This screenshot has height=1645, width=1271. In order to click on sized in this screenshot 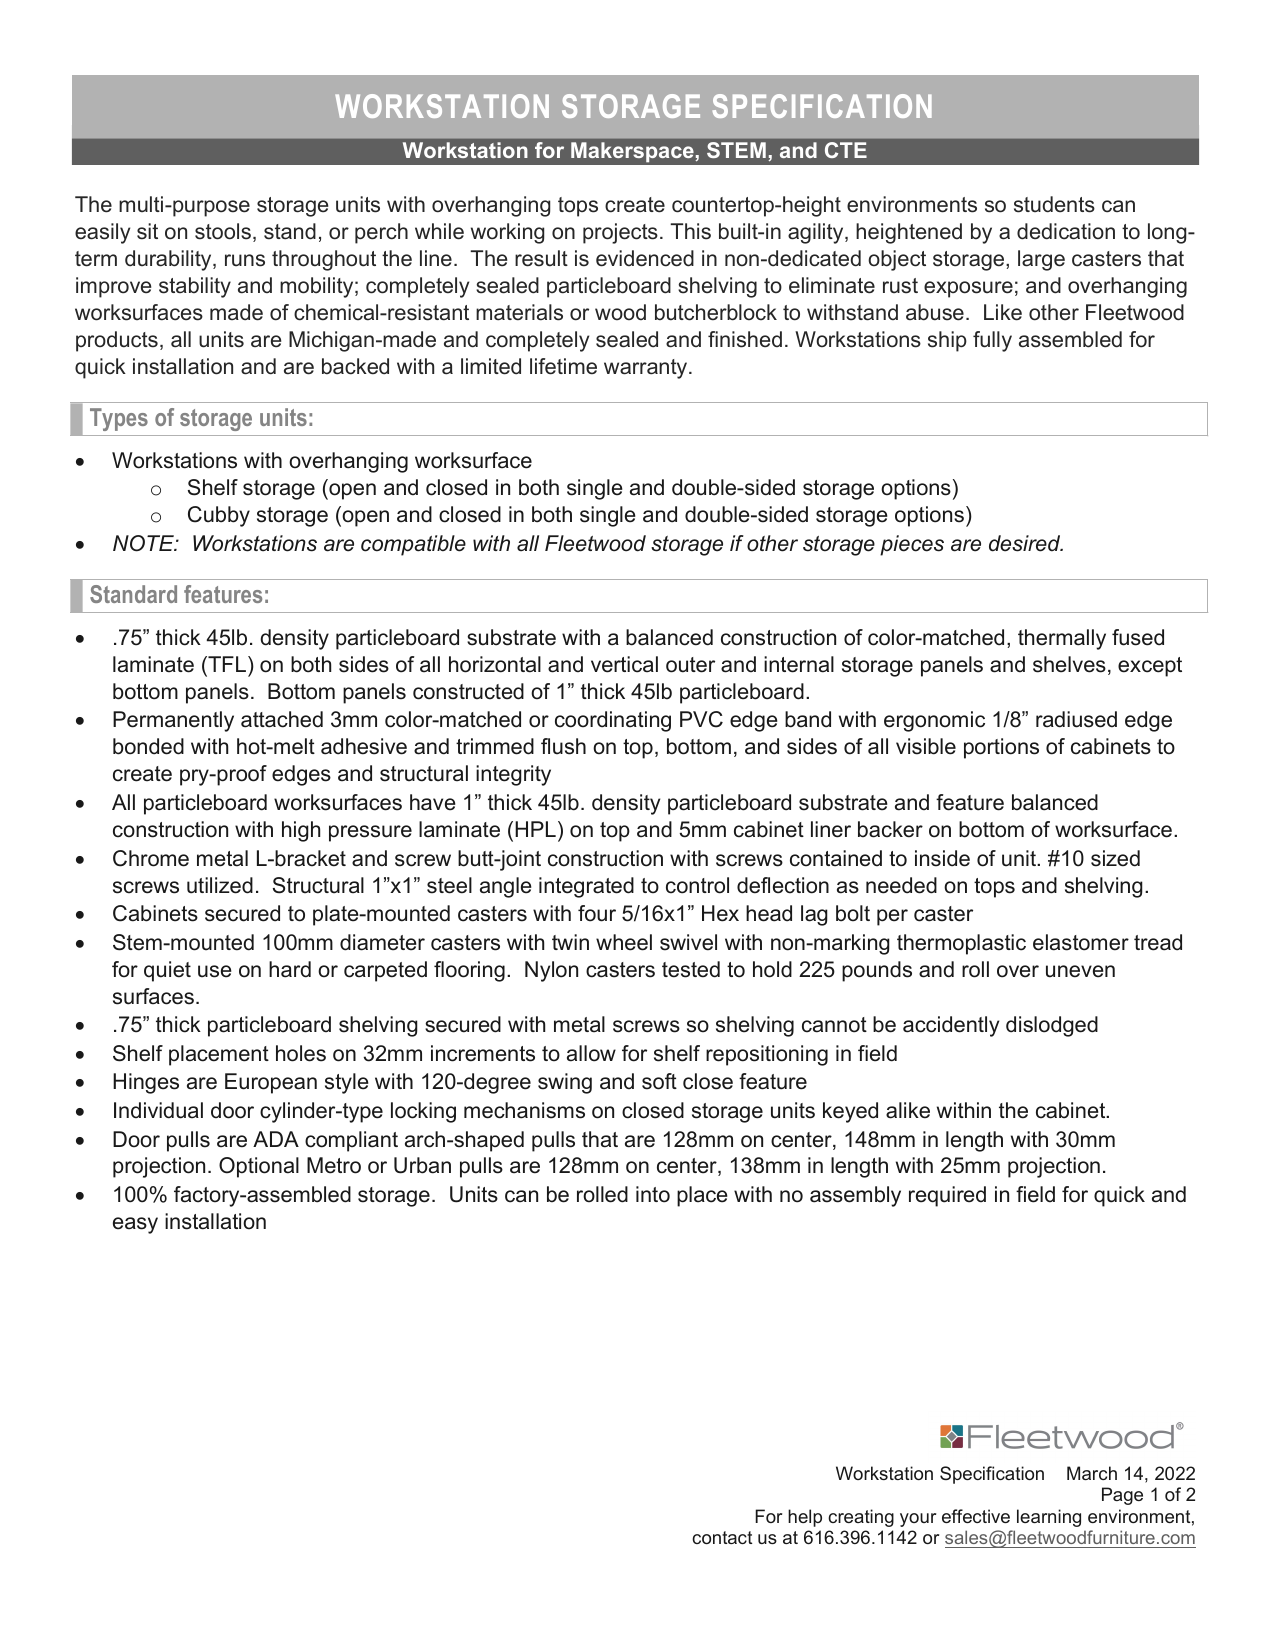, I will do `click(1115, 858)`.
